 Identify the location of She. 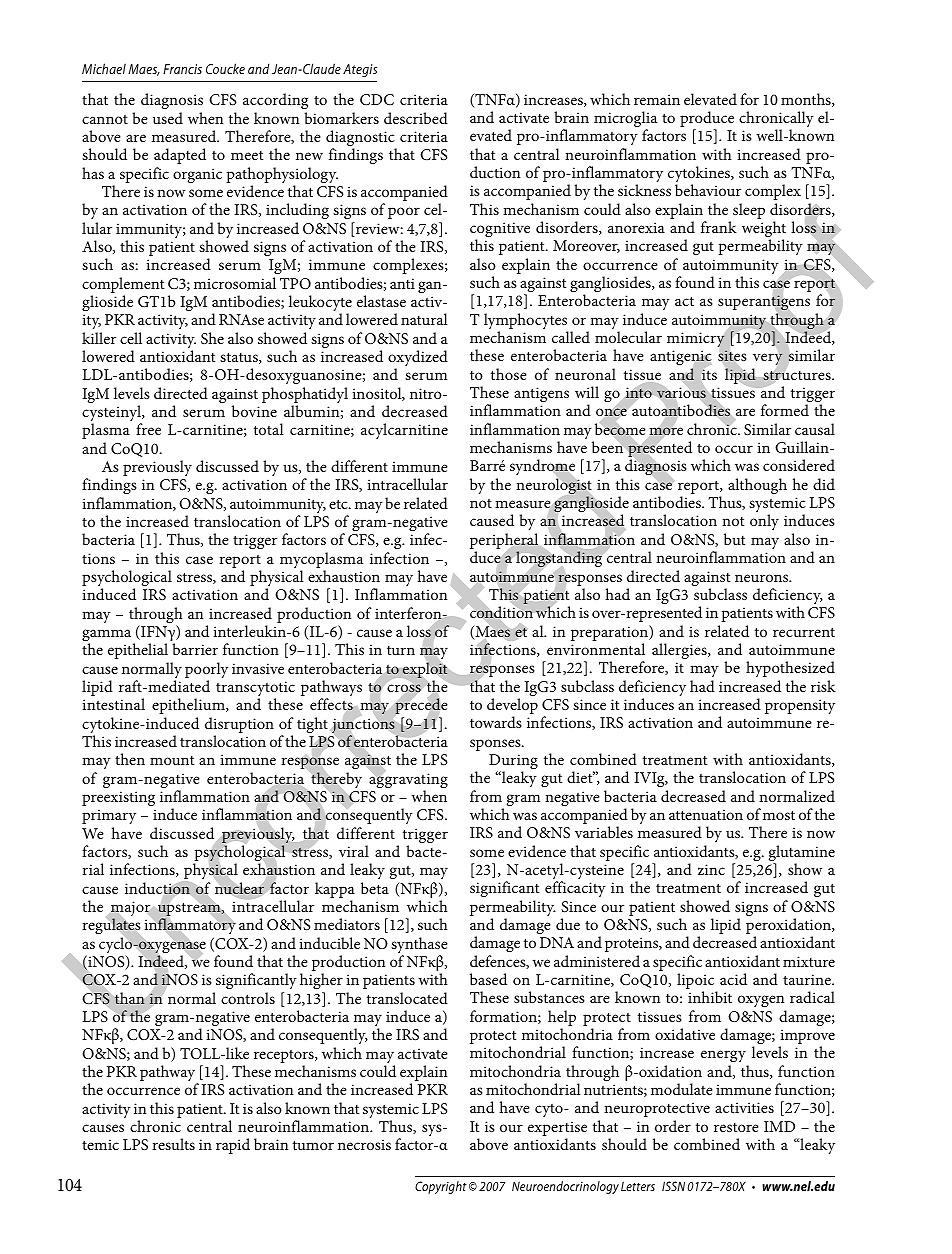
(212, 338).
